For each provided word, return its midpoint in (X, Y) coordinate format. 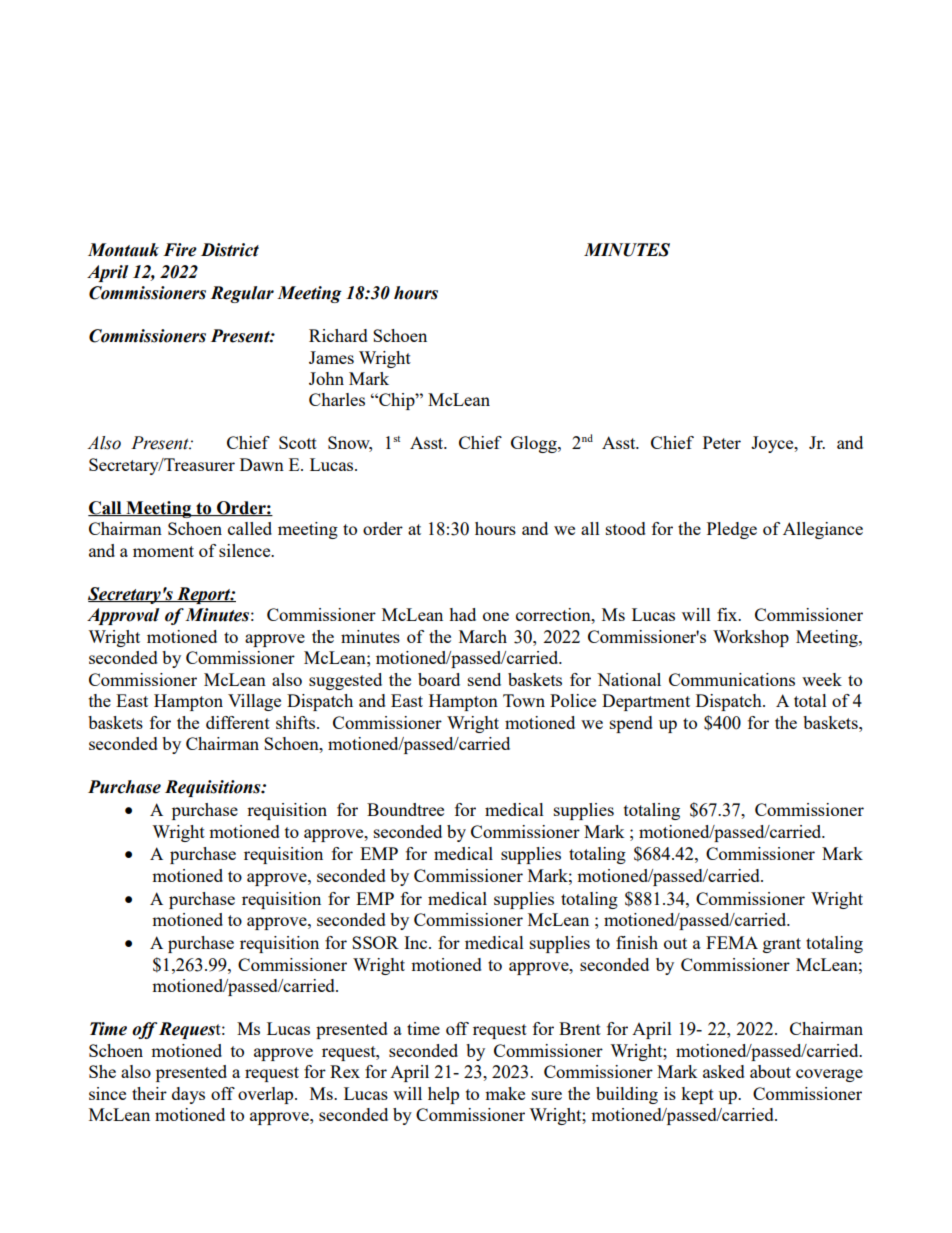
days (188, 1095)
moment (163, 551)
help (443, 1095)
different (238, 722)
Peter (722, 442)
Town (524, 700)
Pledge (732, 530)
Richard (338, 335)
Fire (180, 250)
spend (631, 724)
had (462, 614)
